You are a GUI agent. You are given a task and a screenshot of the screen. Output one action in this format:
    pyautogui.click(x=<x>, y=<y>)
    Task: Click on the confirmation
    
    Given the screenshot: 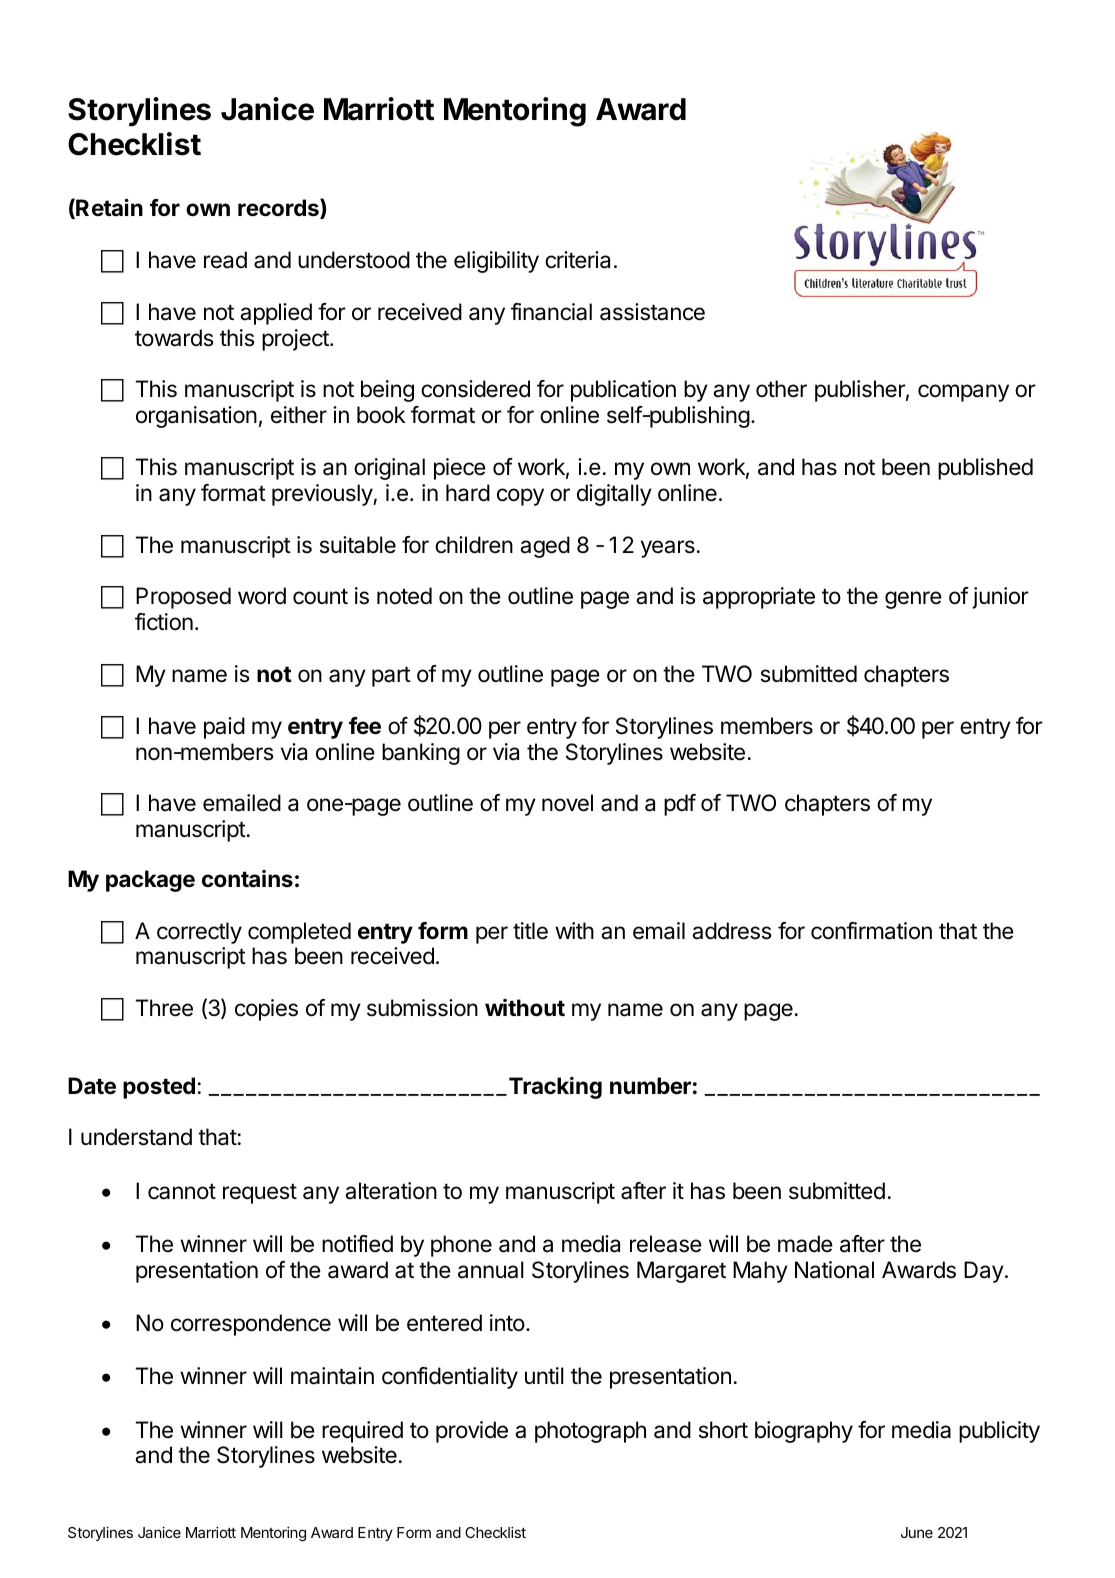 What is the action you would take?
    pyautogui.click(x=871, y=931)
